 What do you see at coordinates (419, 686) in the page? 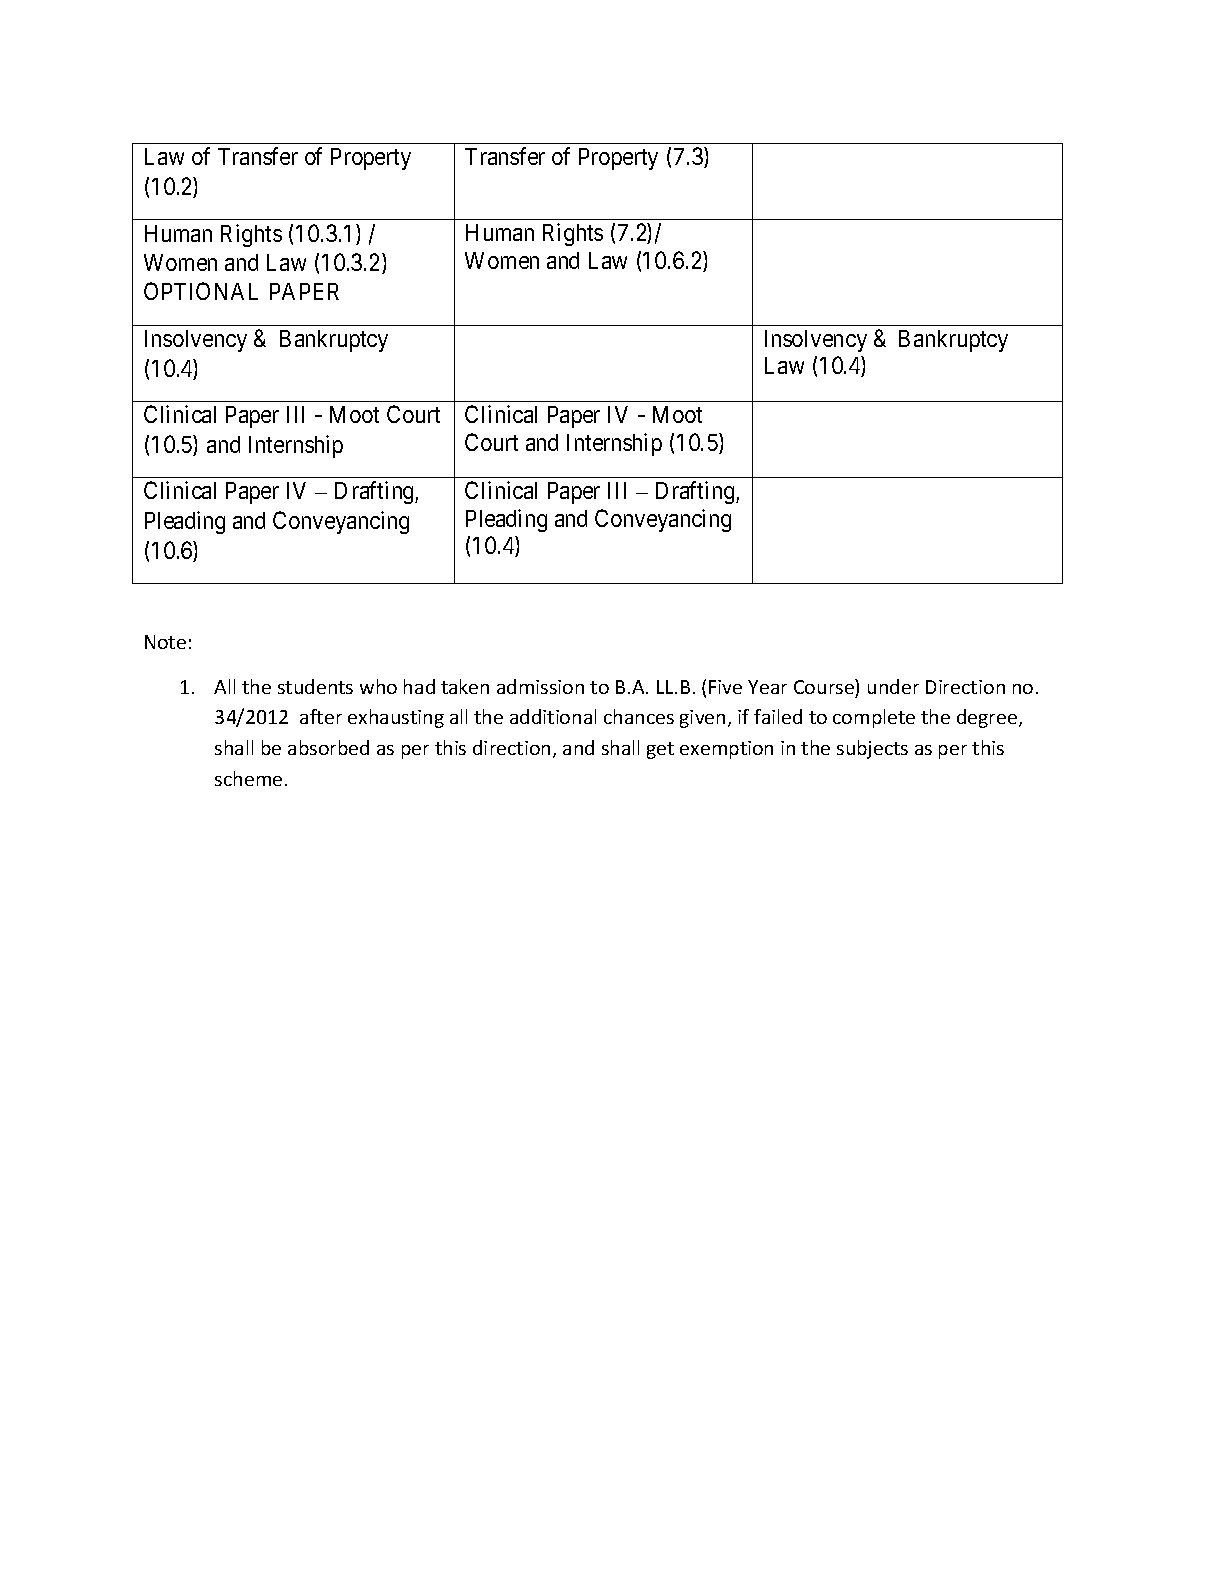
I see `had` at bounding box center [419, 686].
